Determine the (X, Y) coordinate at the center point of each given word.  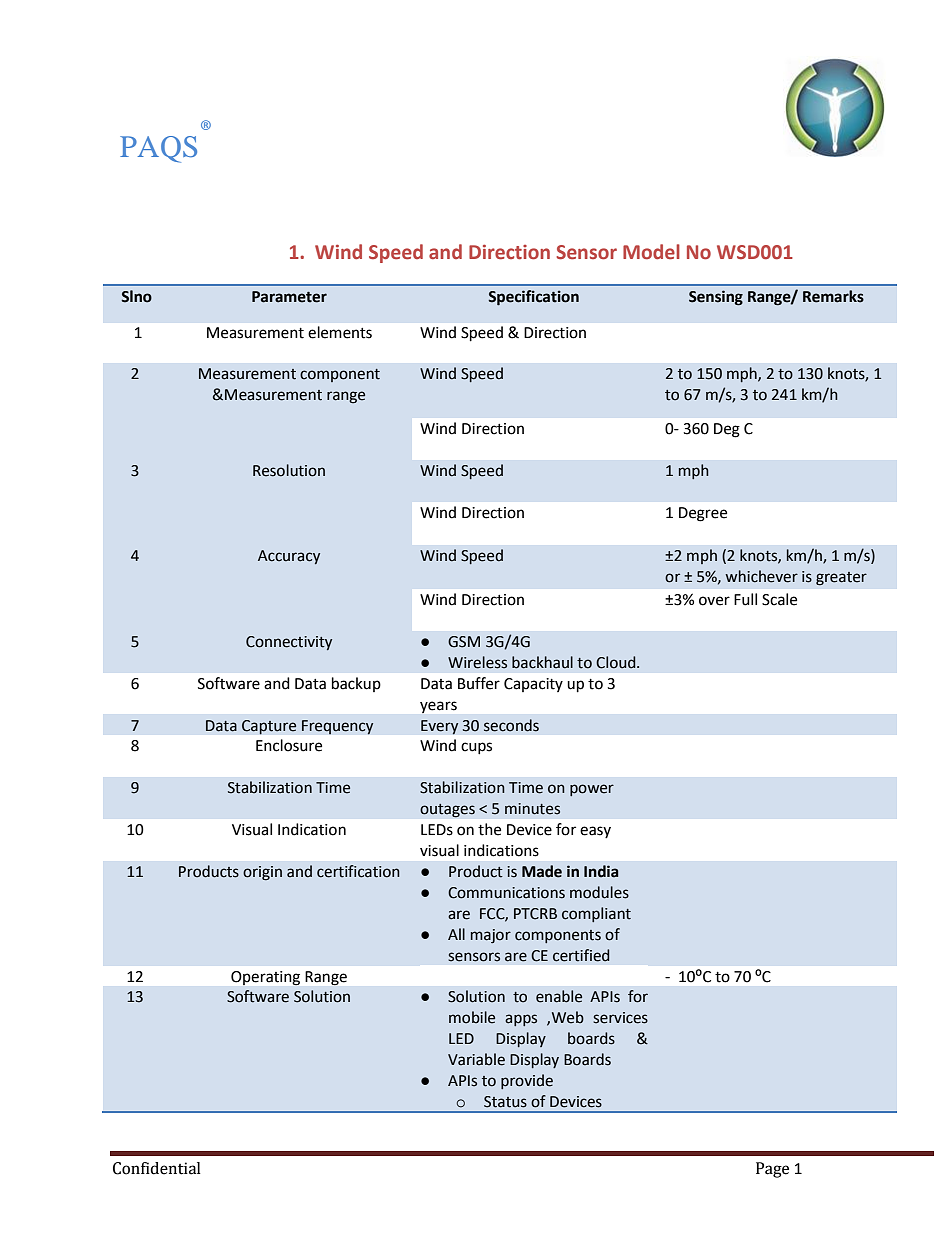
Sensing (716, 298)
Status (505, 1102)
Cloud (617, 662)
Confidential (157, 1168)
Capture (269, 727)
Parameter (289, 297)
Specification (533, 298)
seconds (511, 725)
